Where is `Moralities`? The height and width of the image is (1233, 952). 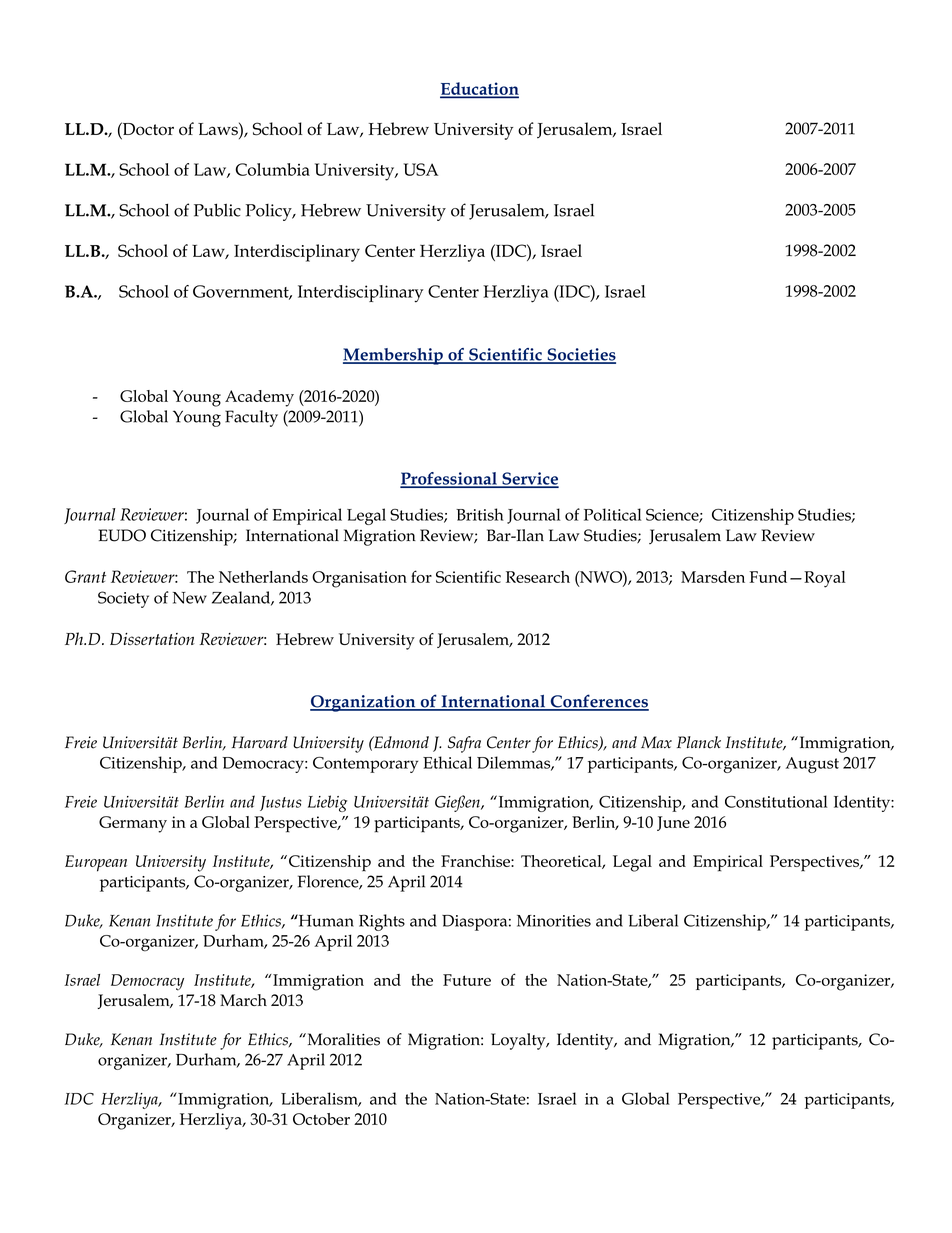 Moralities is located at coordinates (342, 1039).
